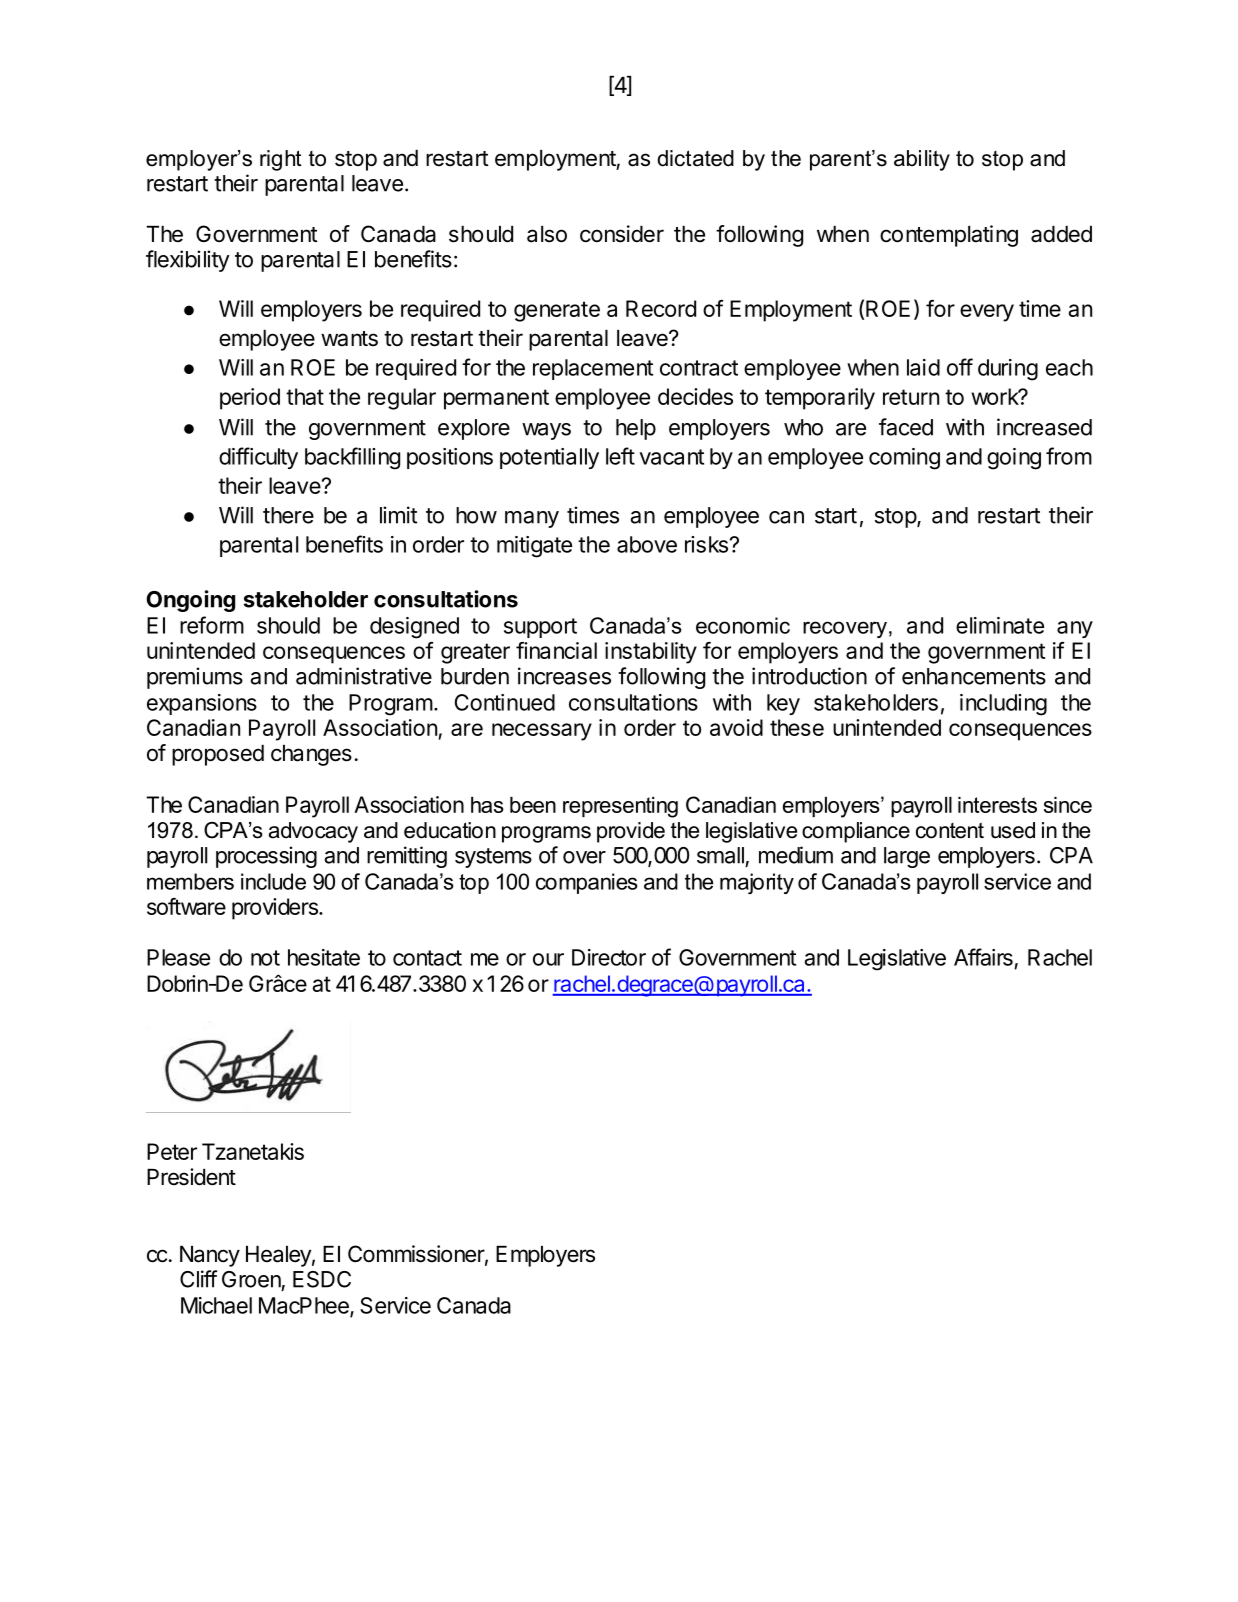 Image resolution: width=1238 pixels, height=1602 pixels. I want to click on difficulty, so click(258, 458).
